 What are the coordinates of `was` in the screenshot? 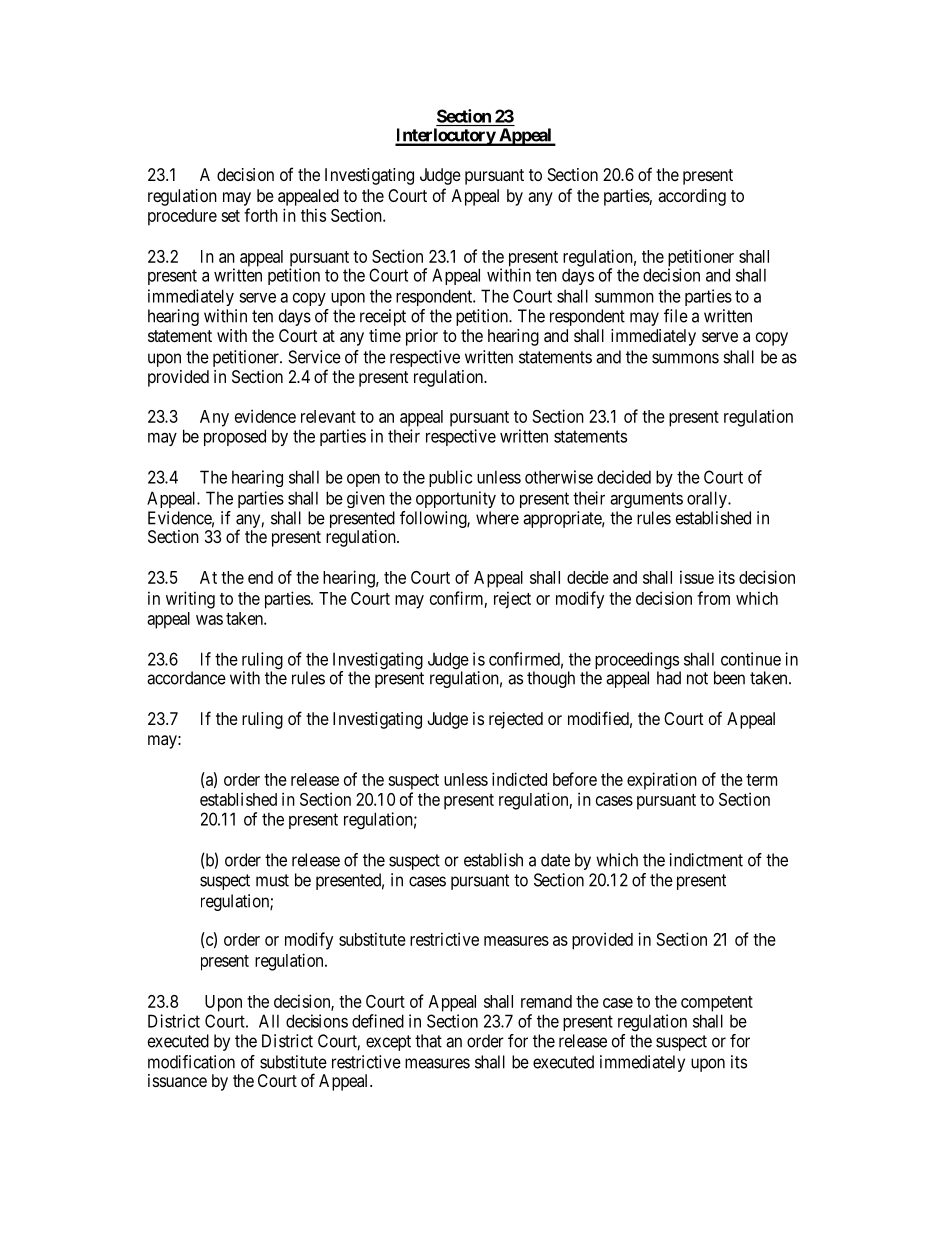 It's located at (209, 620).
